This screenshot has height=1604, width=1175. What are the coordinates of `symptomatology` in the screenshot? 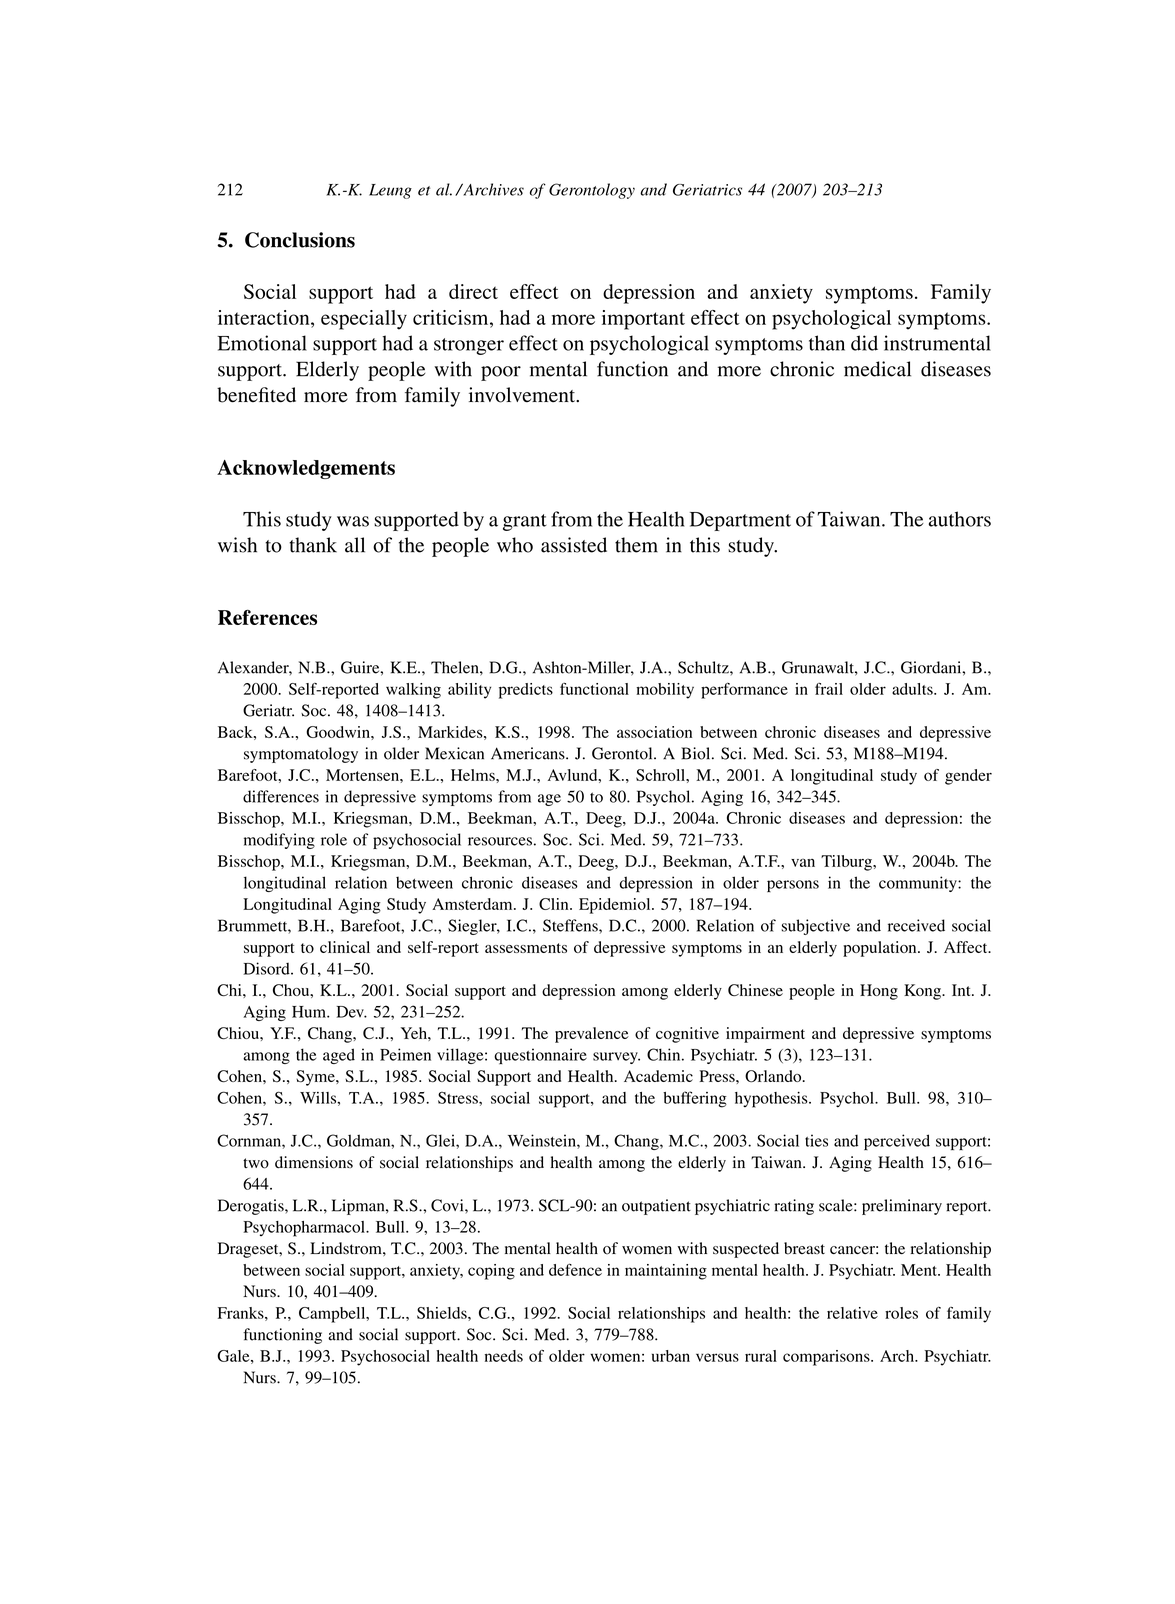 It's located at (301, 755).
